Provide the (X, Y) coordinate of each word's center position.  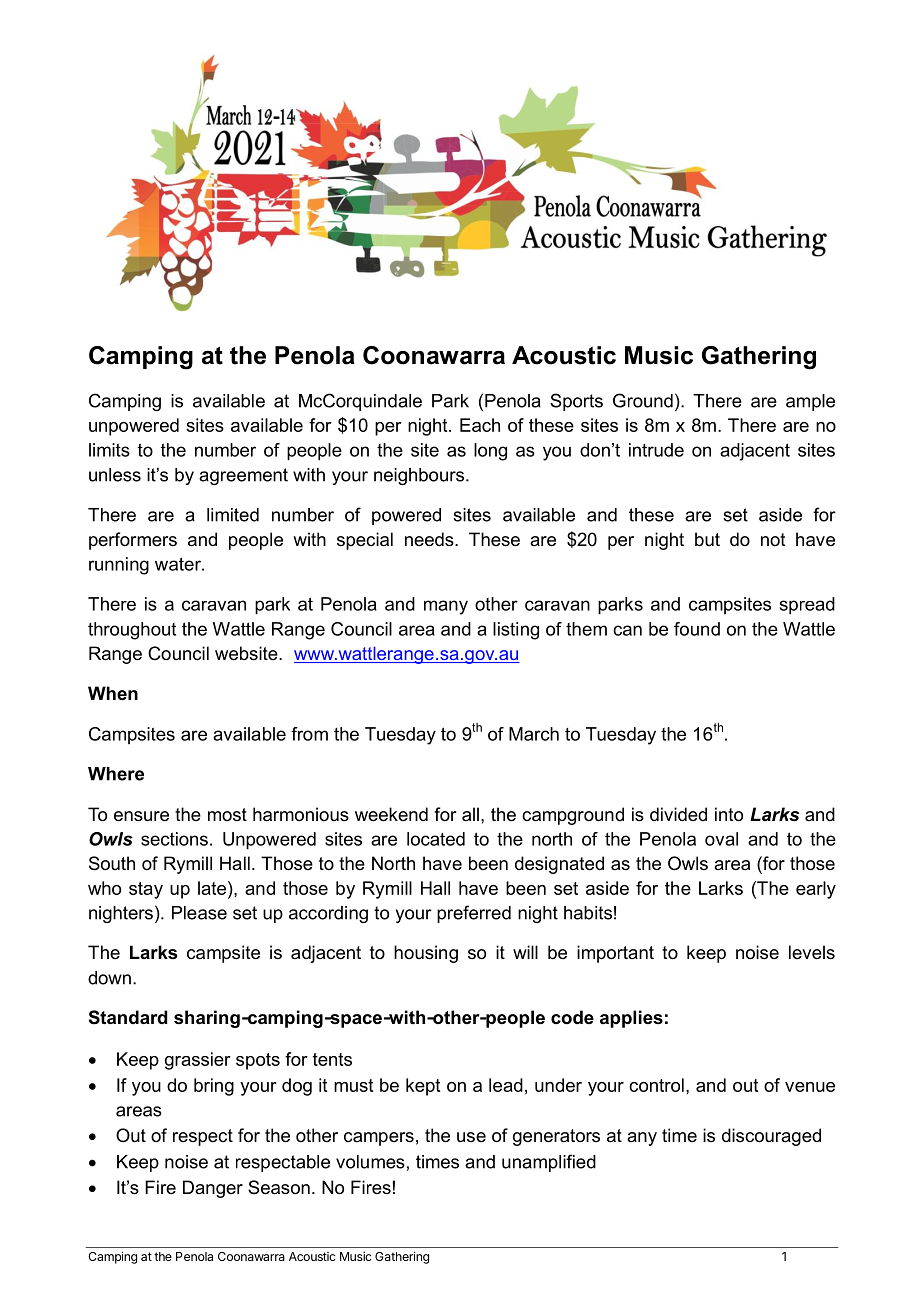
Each (480, 425)
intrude (656, 450)
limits (109, 450)
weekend (391, 814)
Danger (213, 1189)
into (729, 814)
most (227, 814)
